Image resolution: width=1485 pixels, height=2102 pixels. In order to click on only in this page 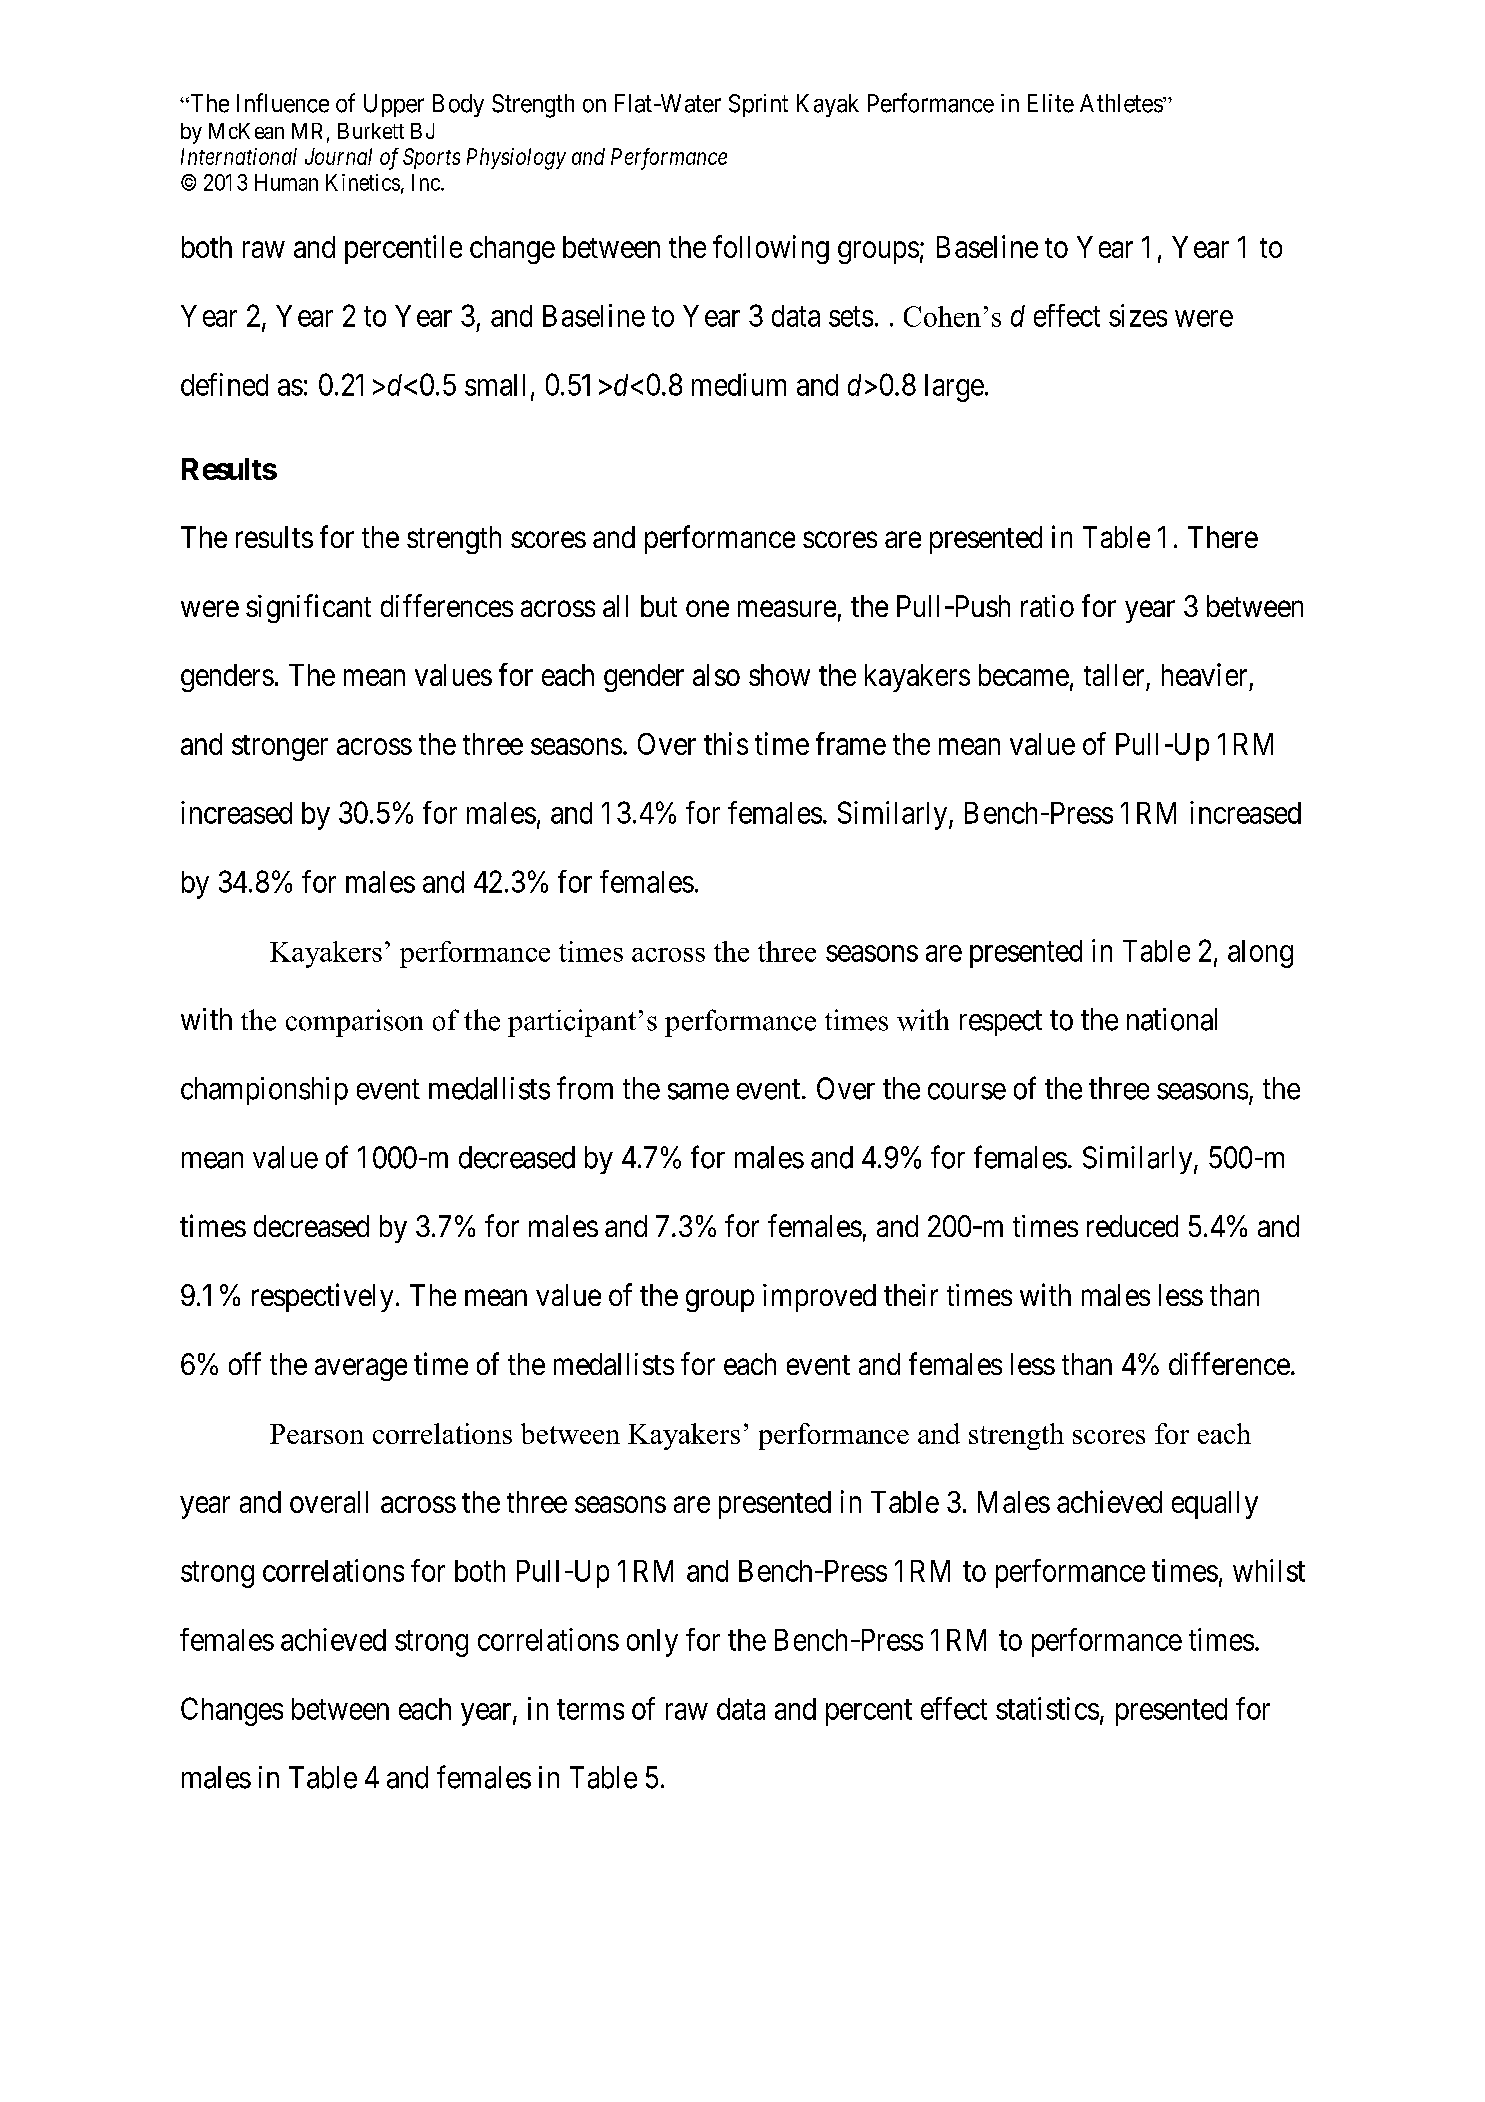, I will do `click(652, 1643)`.
